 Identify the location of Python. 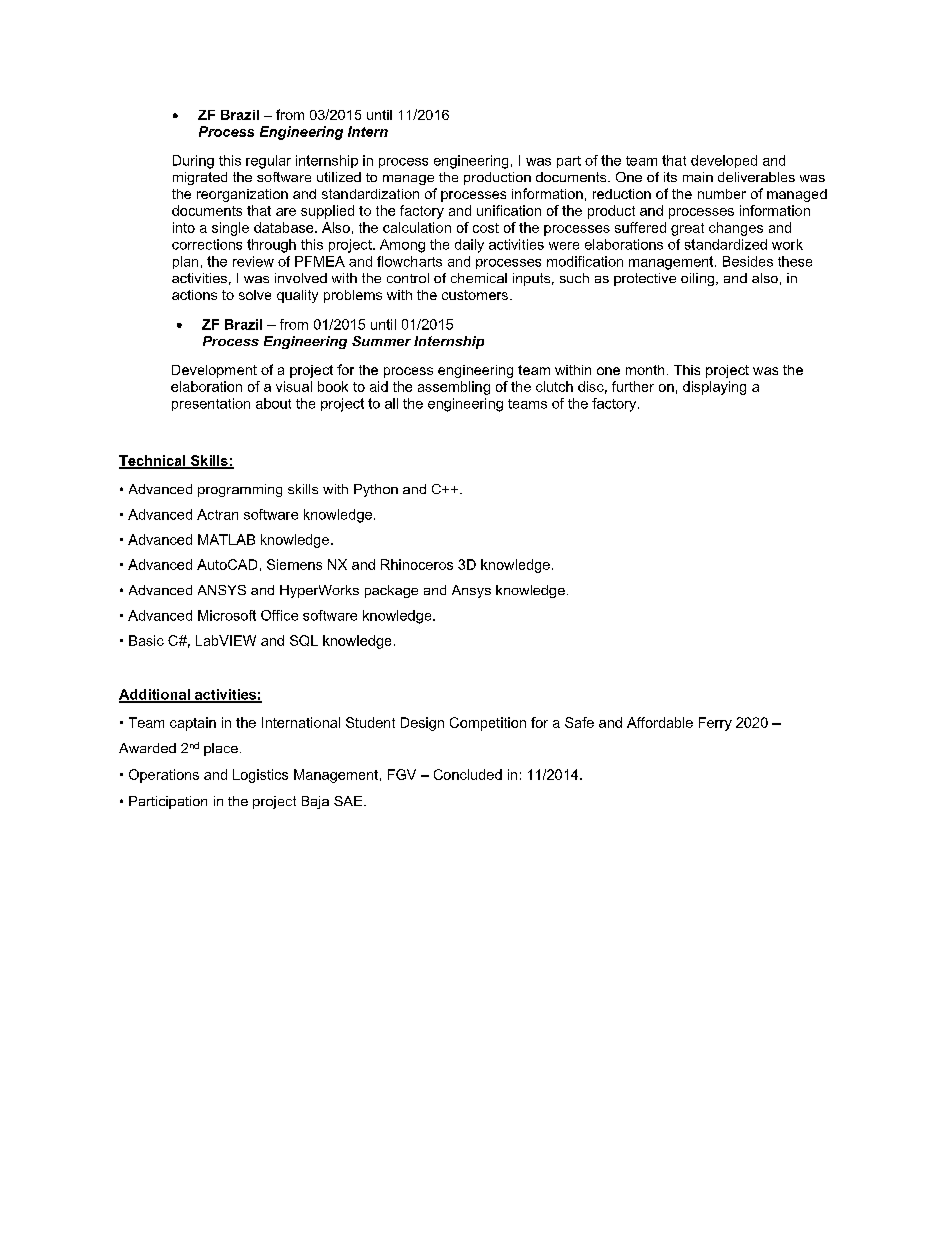
(376, 490).
